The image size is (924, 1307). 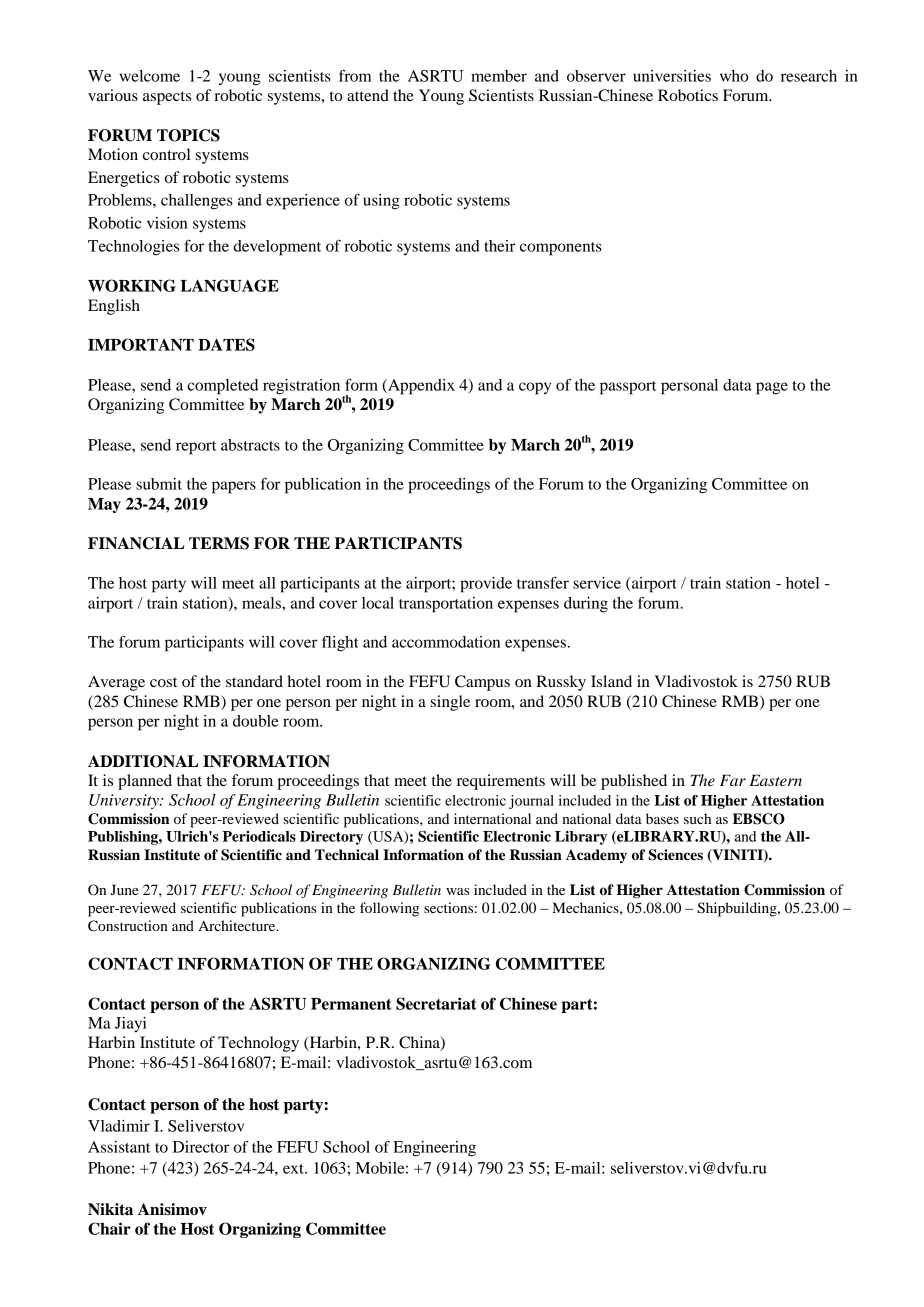 What do you see at coordinates (222, 387) in the screenshot?
I see `completed` at bounding box center [222, 387].
